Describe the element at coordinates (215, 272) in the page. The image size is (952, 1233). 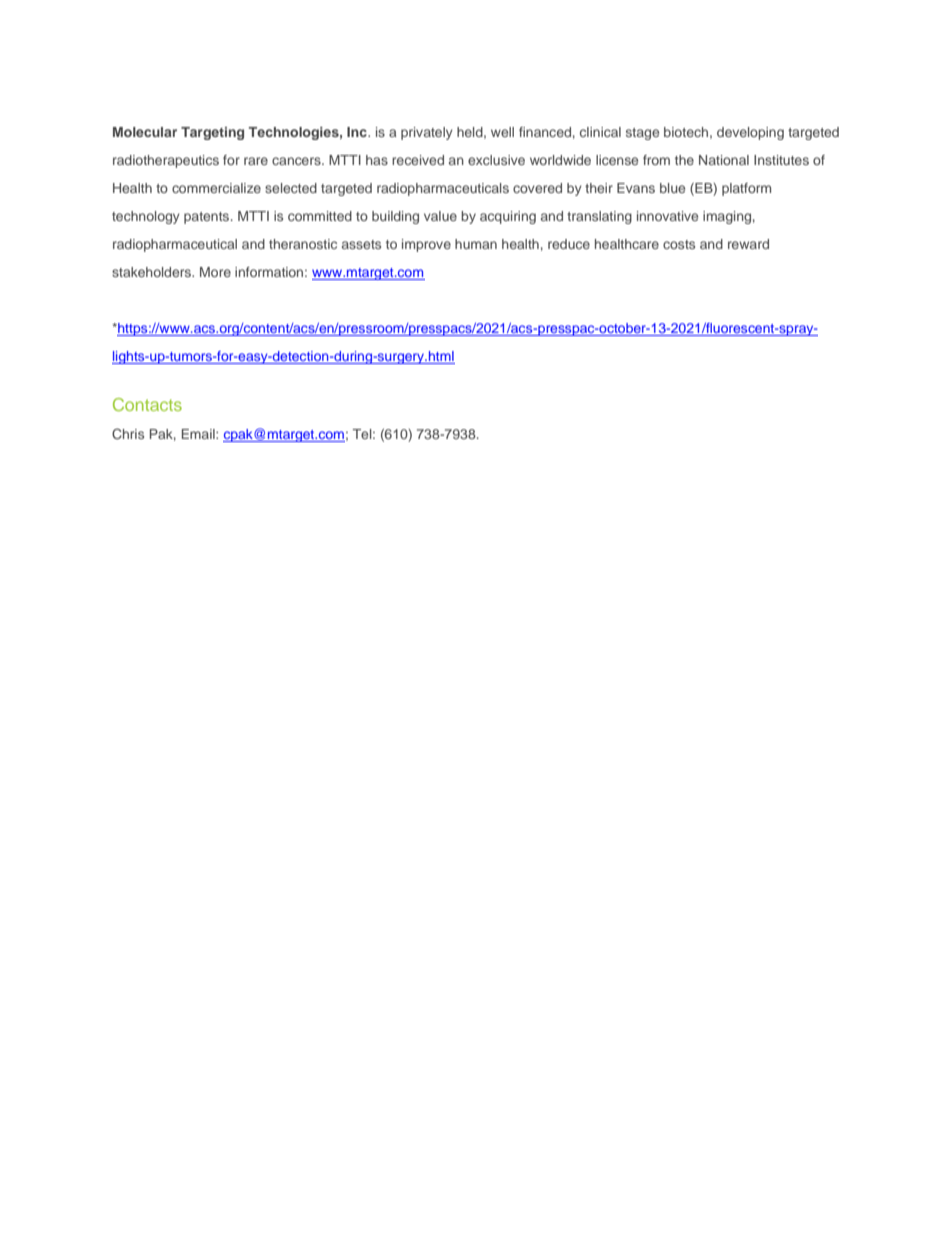
I see `More` at that location.
